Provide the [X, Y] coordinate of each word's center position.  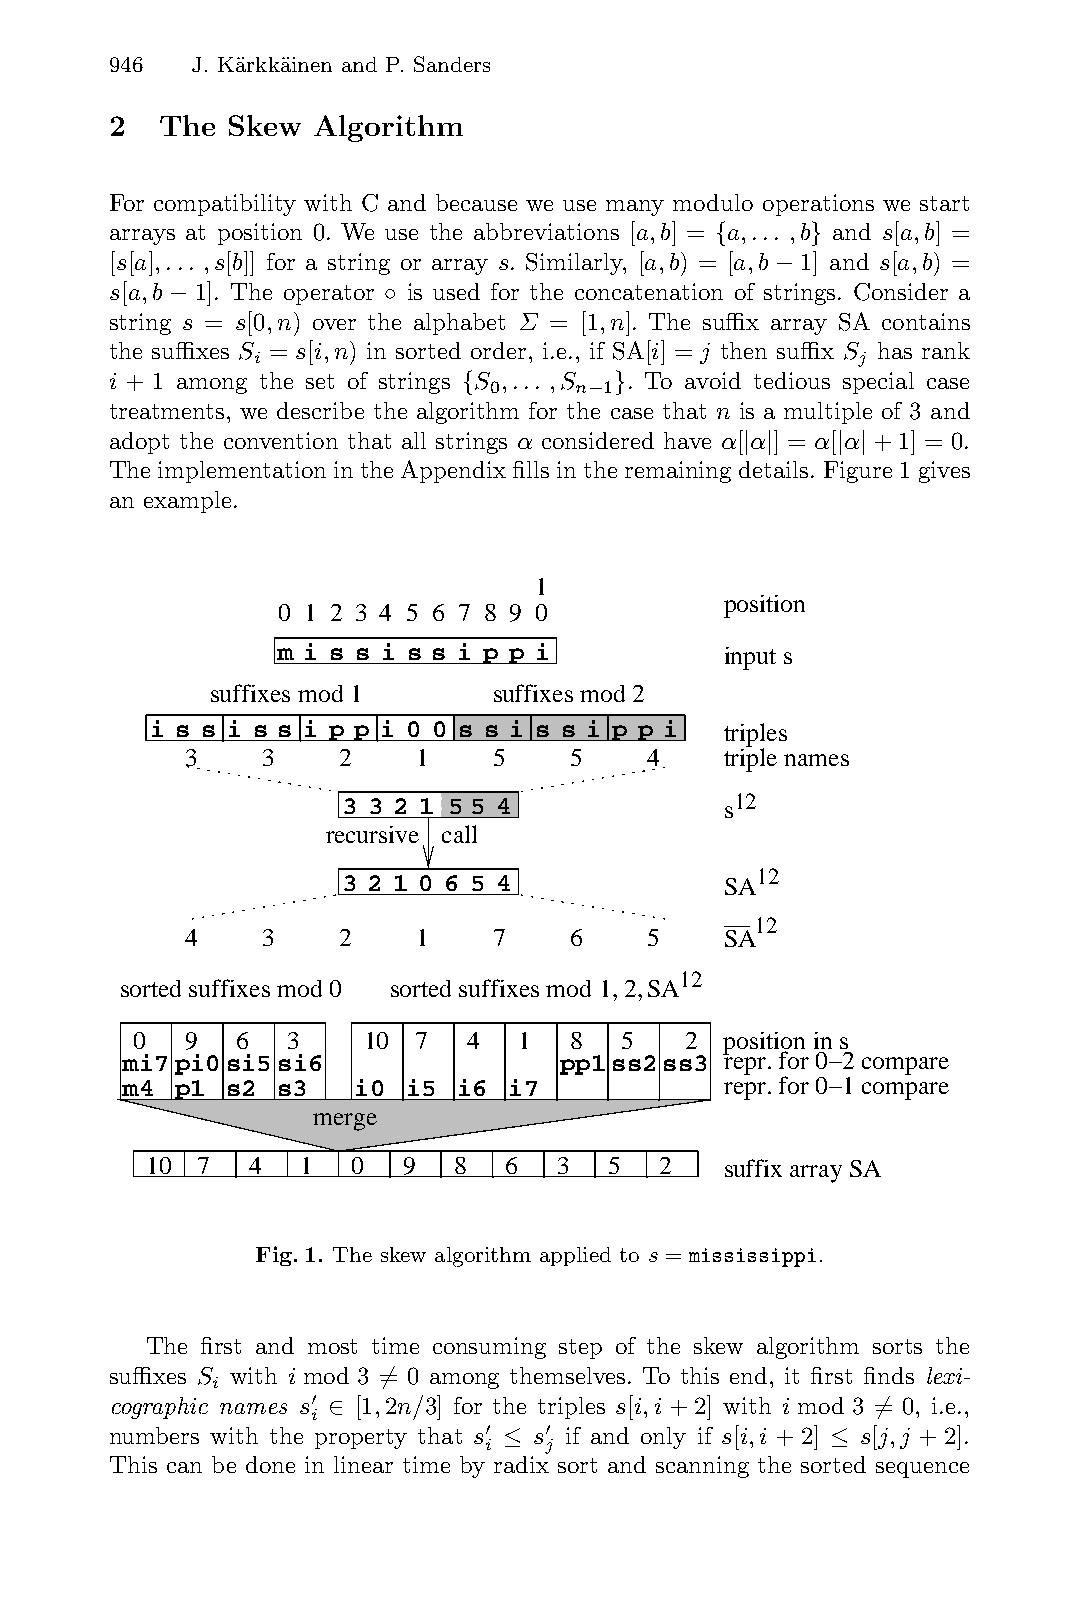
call [459, 834]
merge [345, 1122]
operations [818, 205]
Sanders [452, 64]
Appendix [453, 471]
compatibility [225, 205]
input [750, 658]
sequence [922, 1470]
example [187, 502]
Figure [858, 472]
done [270, 1464]
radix [521, 1464]
